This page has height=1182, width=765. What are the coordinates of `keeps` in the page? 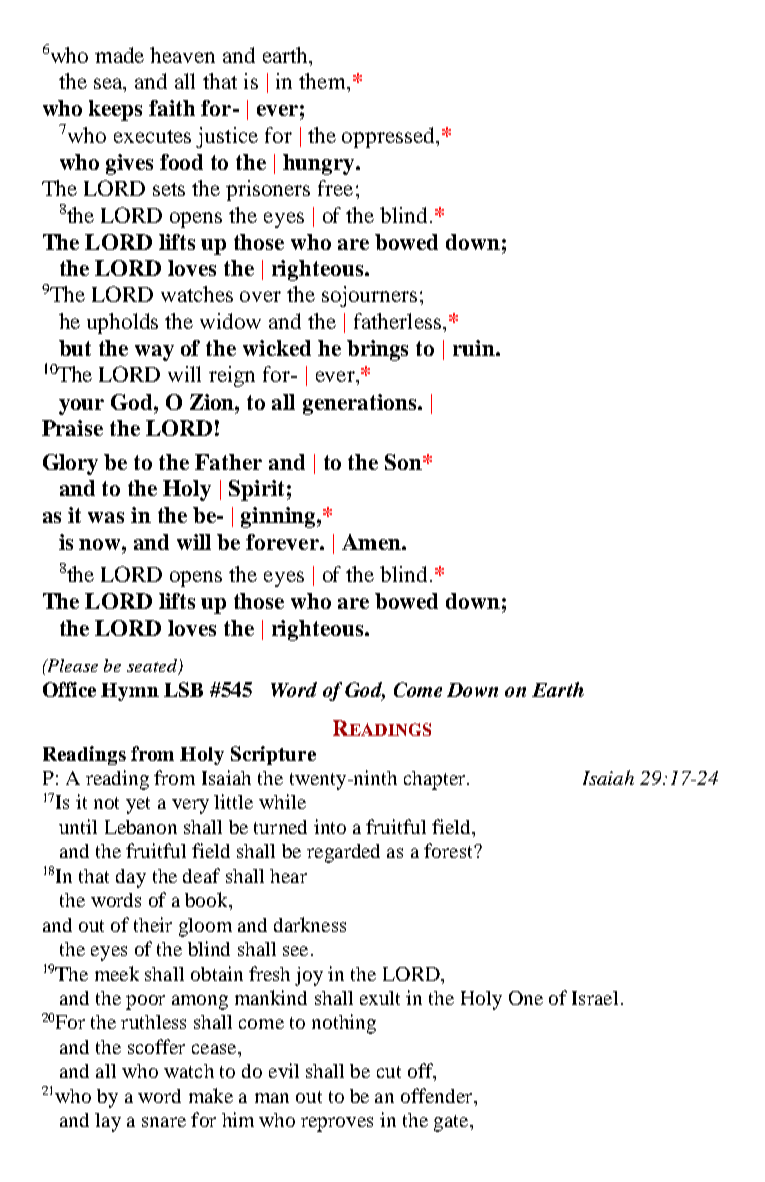 It's located at (115, 110).
